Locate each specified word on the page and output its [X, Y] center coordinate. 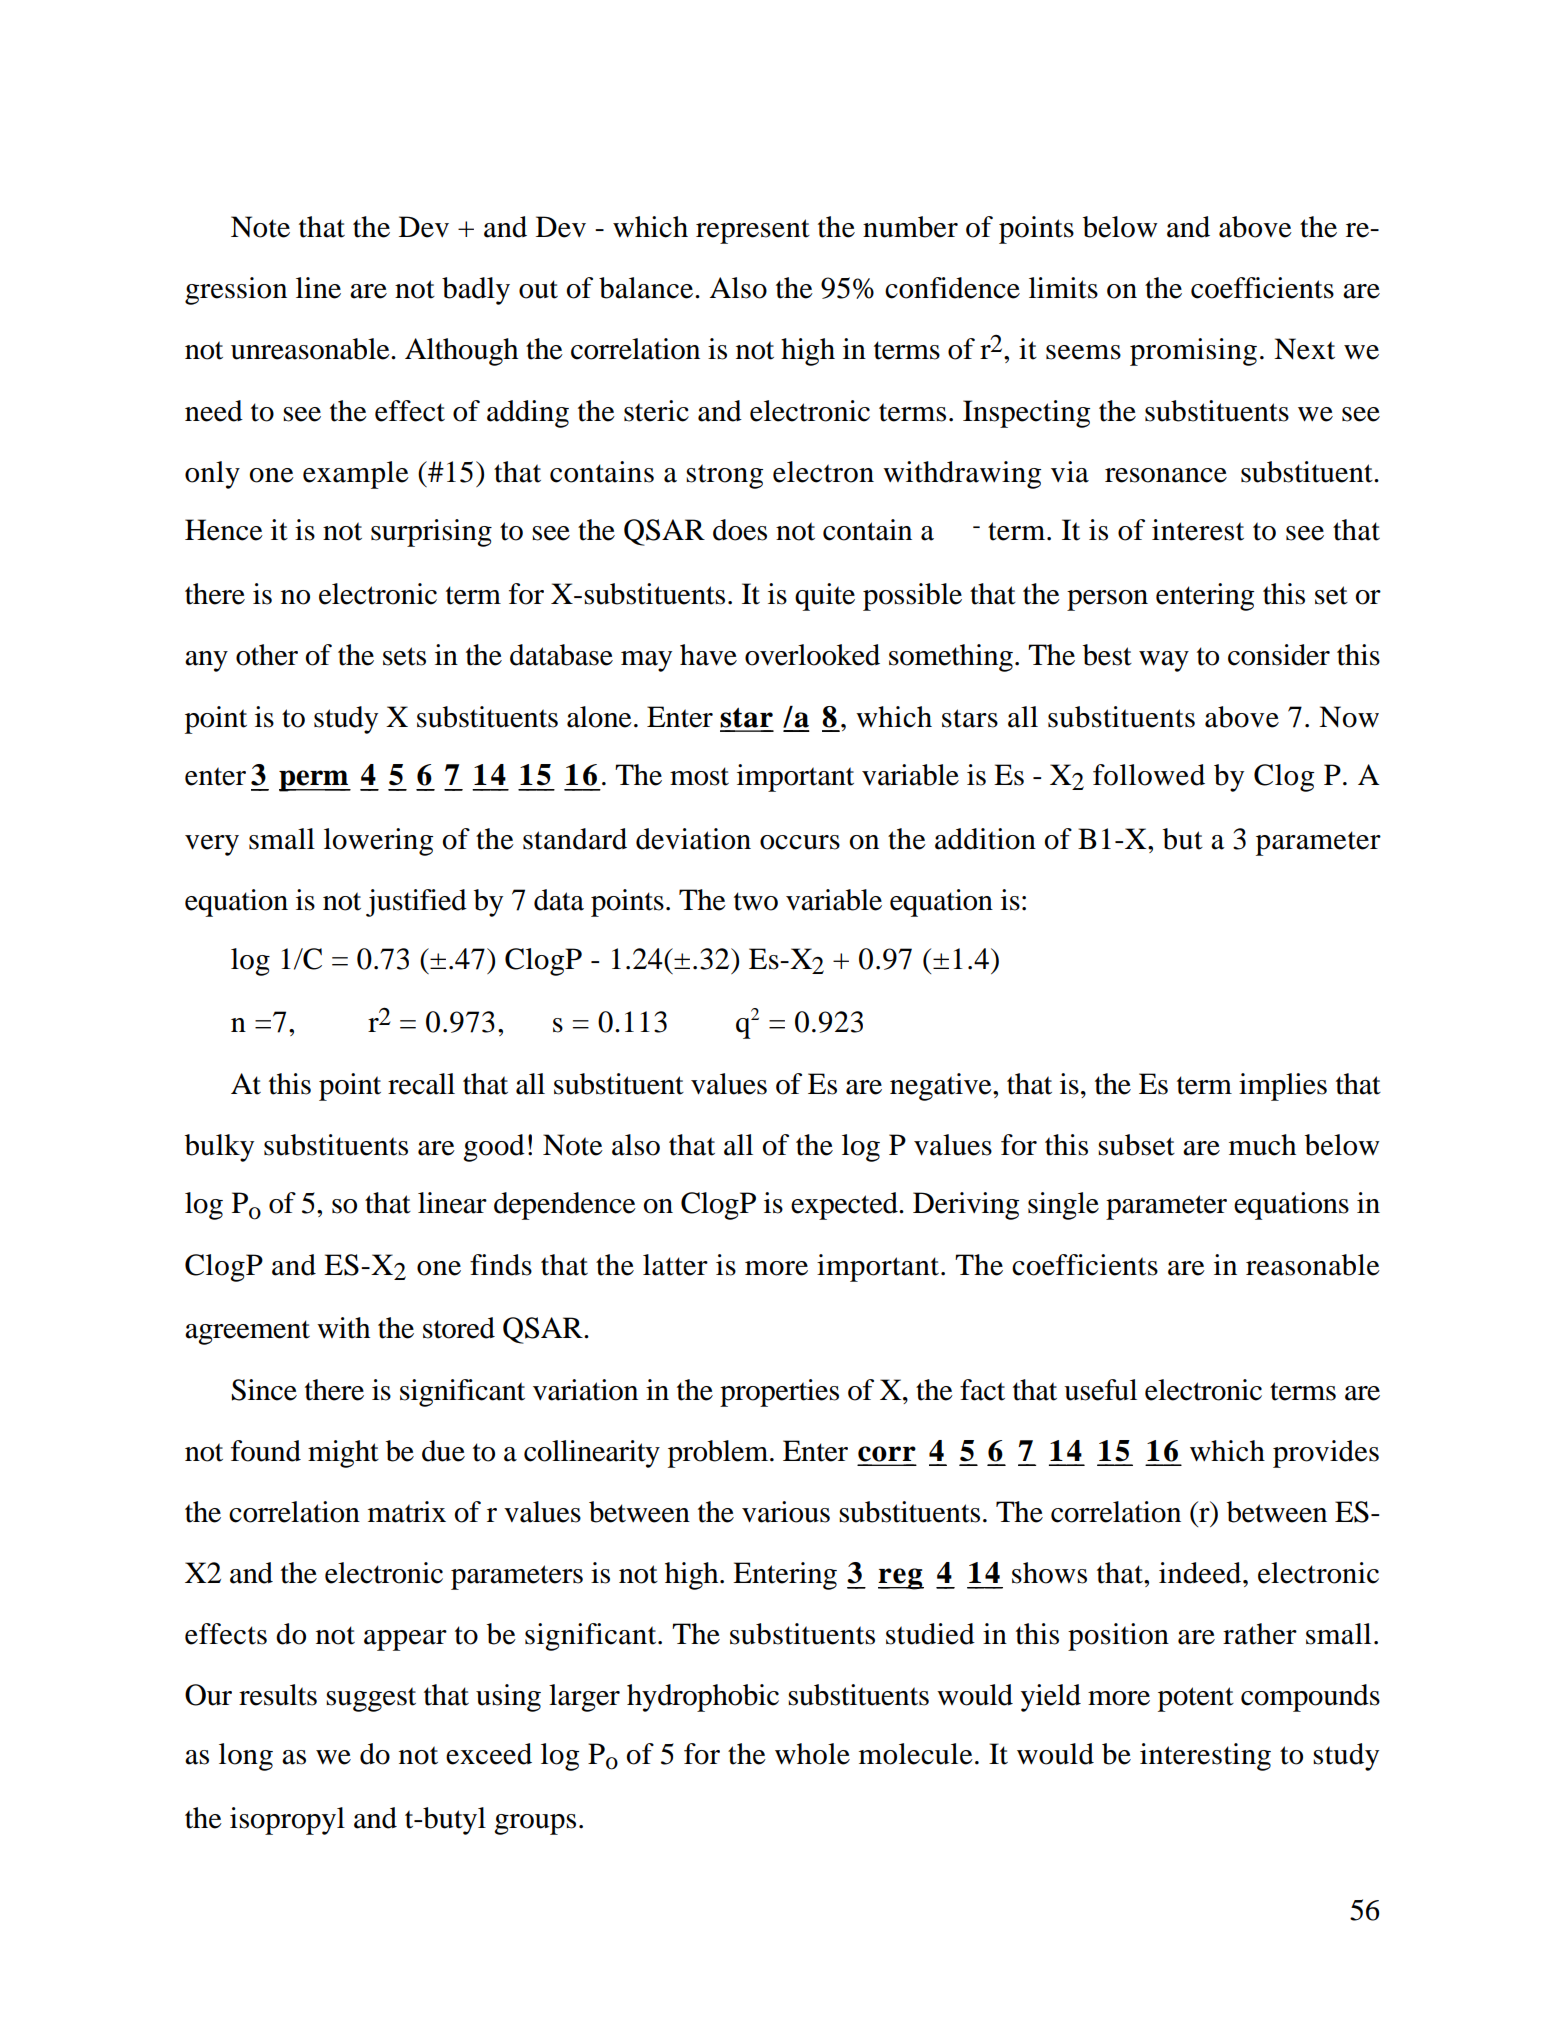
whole [812, 1754]
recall [421, 1084]
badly [476, 291]
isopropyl [287, 1821]
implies [1283, 1087]
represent [753, 231]
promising [1193, 352]
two [756, 901]
